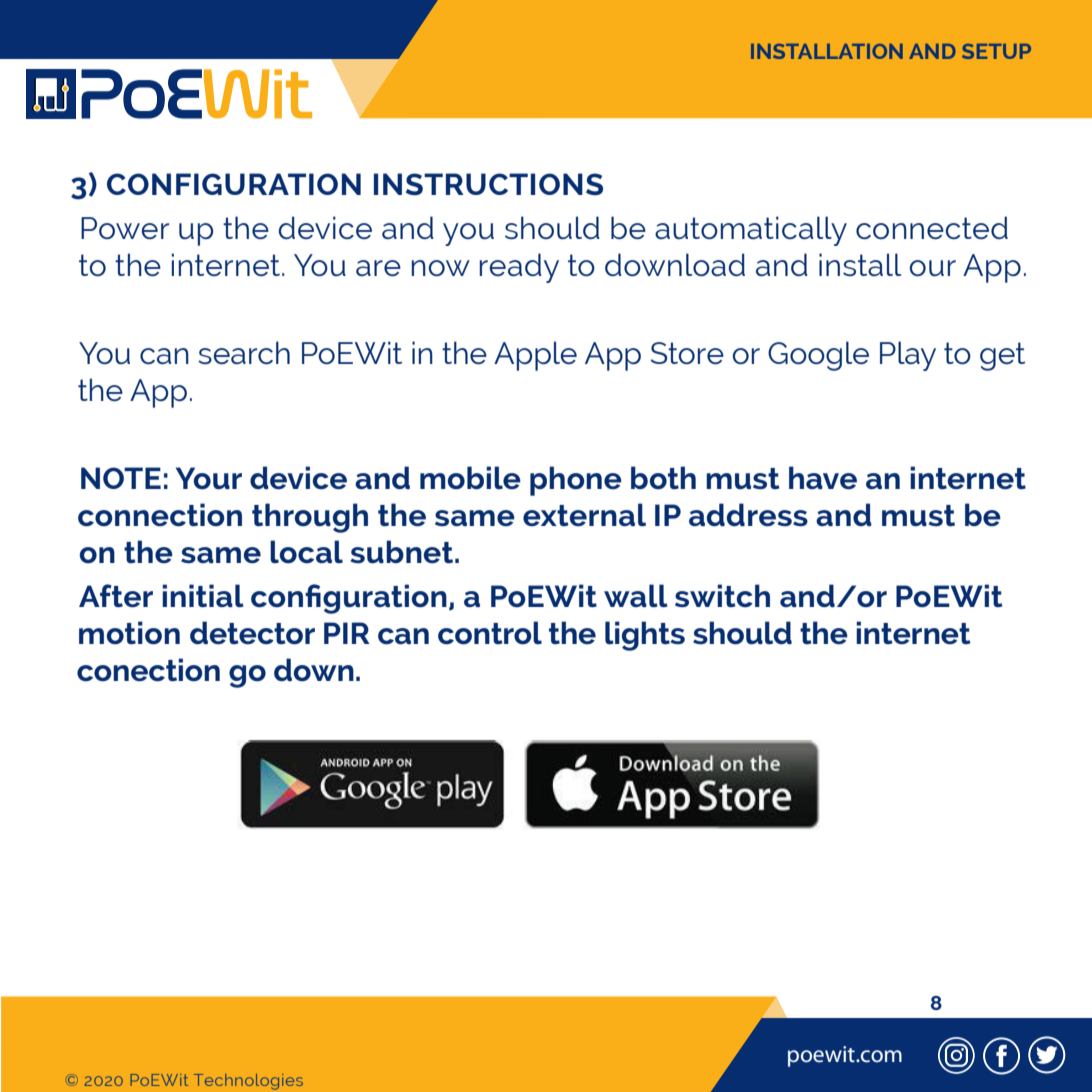  What do you see at coordinates (244, 352) in the page?
I see `search` at bounding box center [244, 352].
